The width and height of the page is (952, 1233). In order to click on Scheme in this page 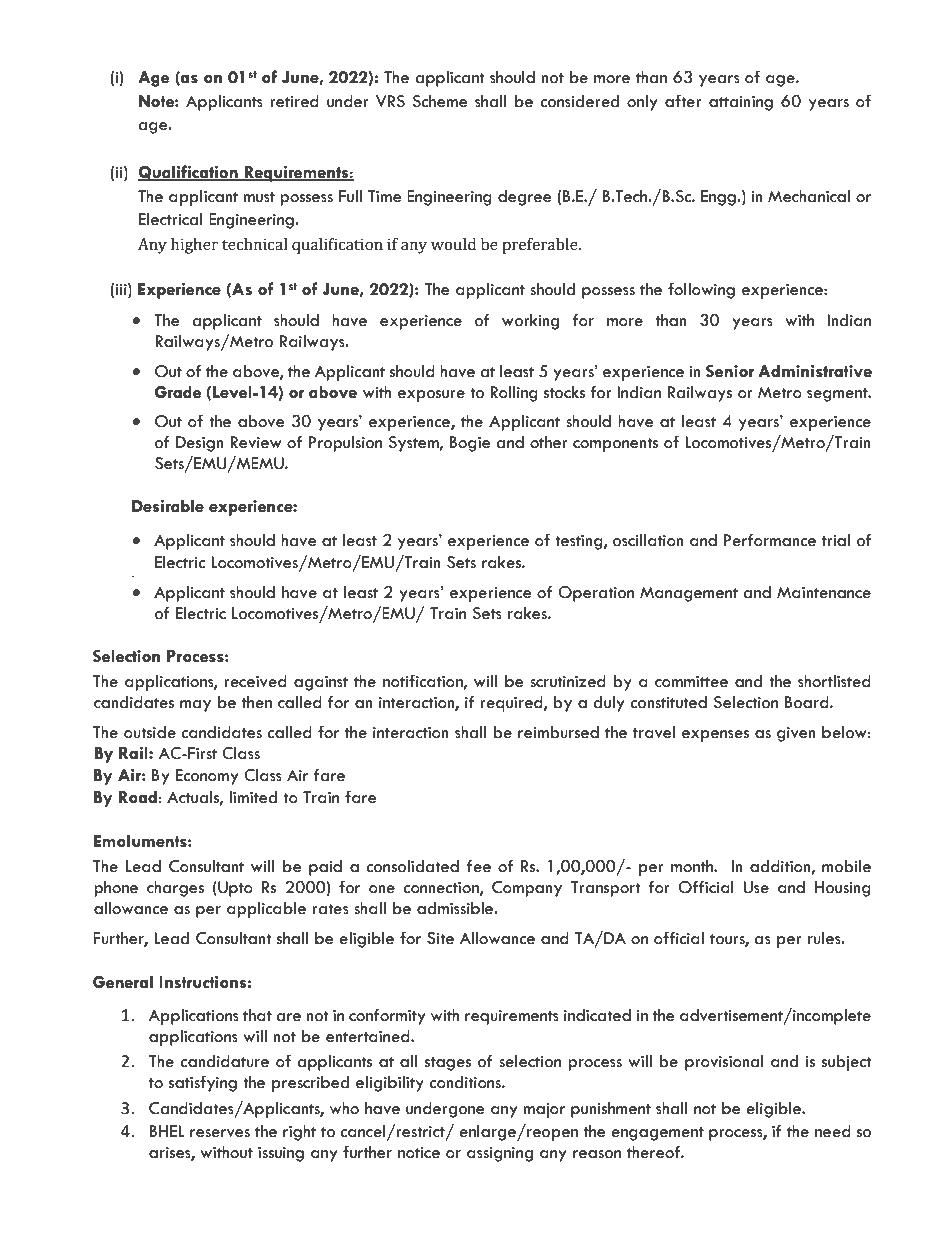, I will do `click(440, 101)`.
